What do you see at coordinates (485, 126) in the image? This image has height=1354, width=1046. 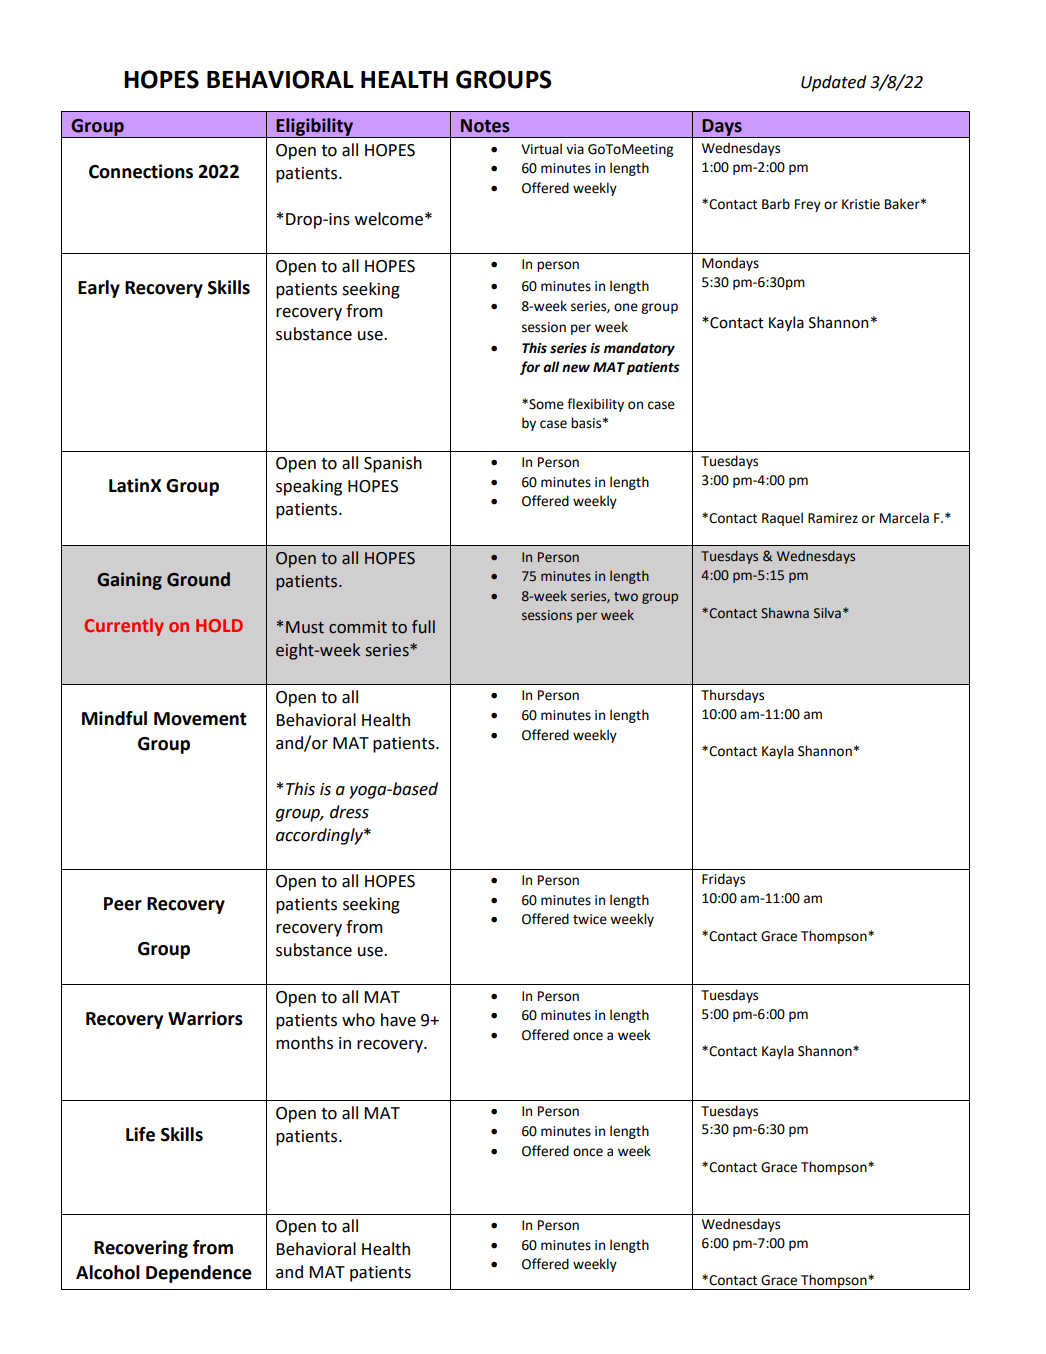 I see `Notes` at bounding box center [485, 126].
